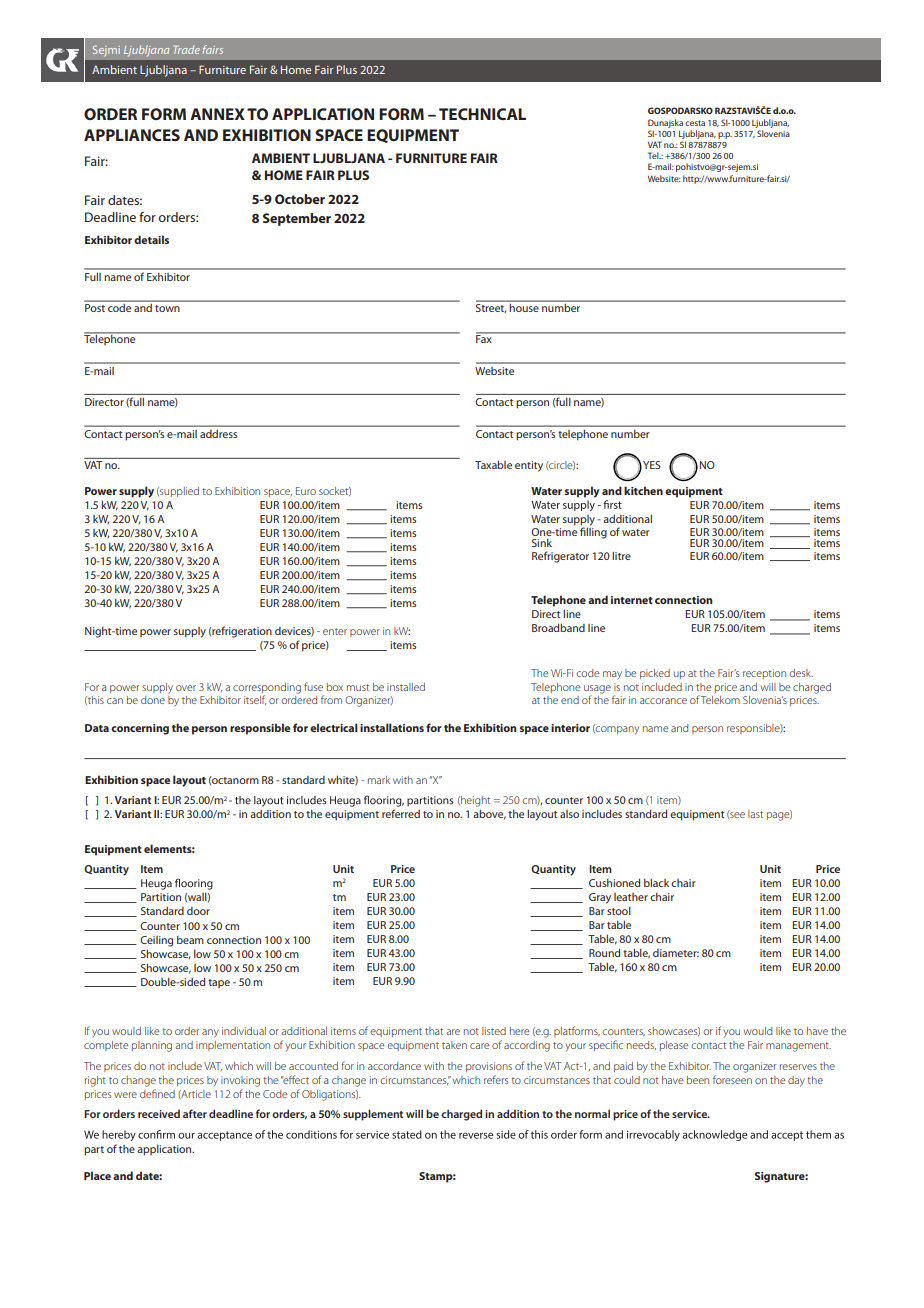 This screenshot has height=1308, width=924. Describe the element at coordinates (373, 1115) in the screenshot. I see `supplement` at that location.
